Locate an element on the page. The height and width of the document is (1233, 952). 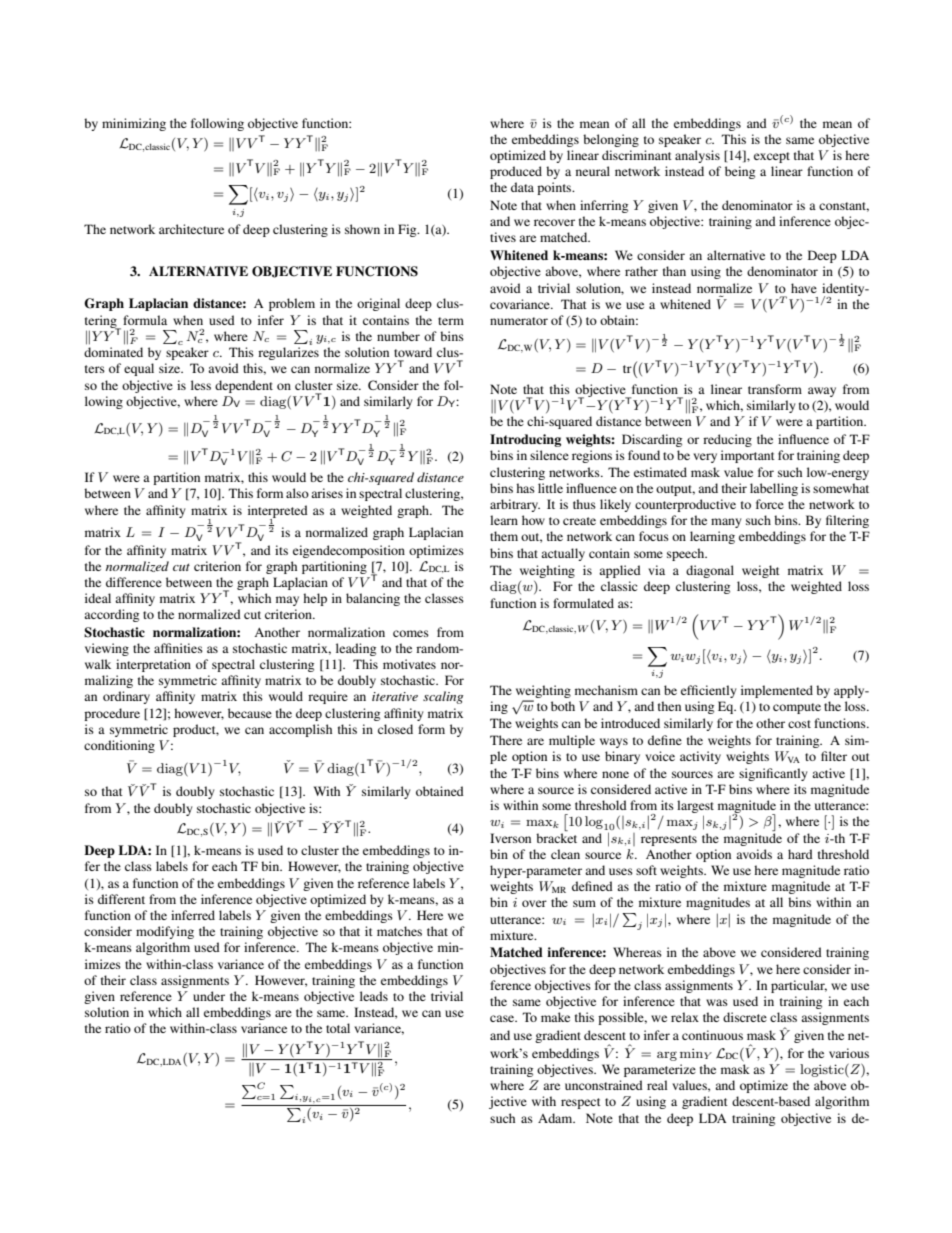
conditioning is located at coordinates (119, 746).
